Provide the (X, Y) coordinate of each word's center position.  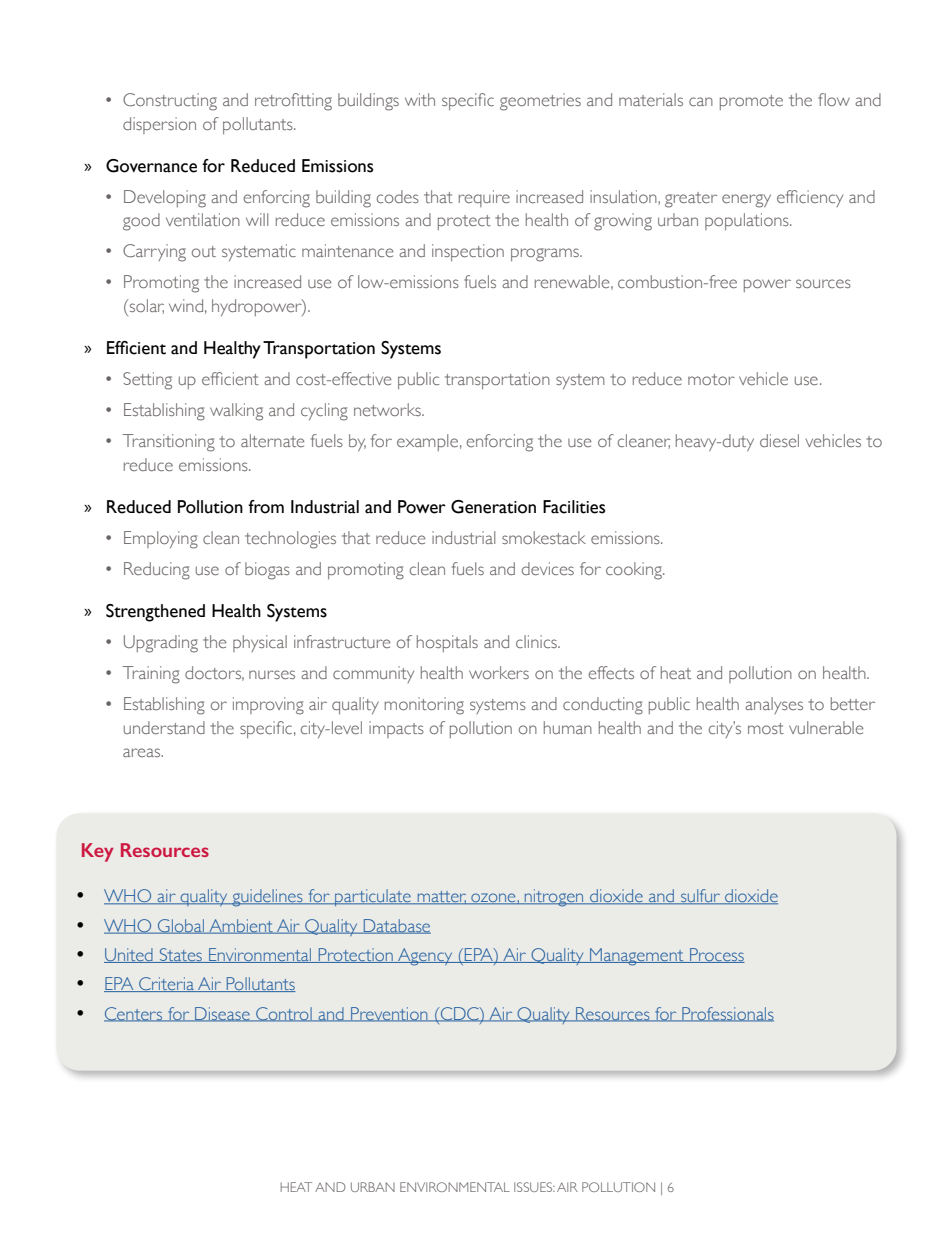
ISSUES (534, 1187)
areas (143, 752)
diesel (779, 440)
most (766, 728)
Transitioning (169, 443)
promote (751, 102)
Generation (493, 507)
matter (442, 898)
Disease (222, 1014)
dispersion (159, 125)
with (420, 99)
